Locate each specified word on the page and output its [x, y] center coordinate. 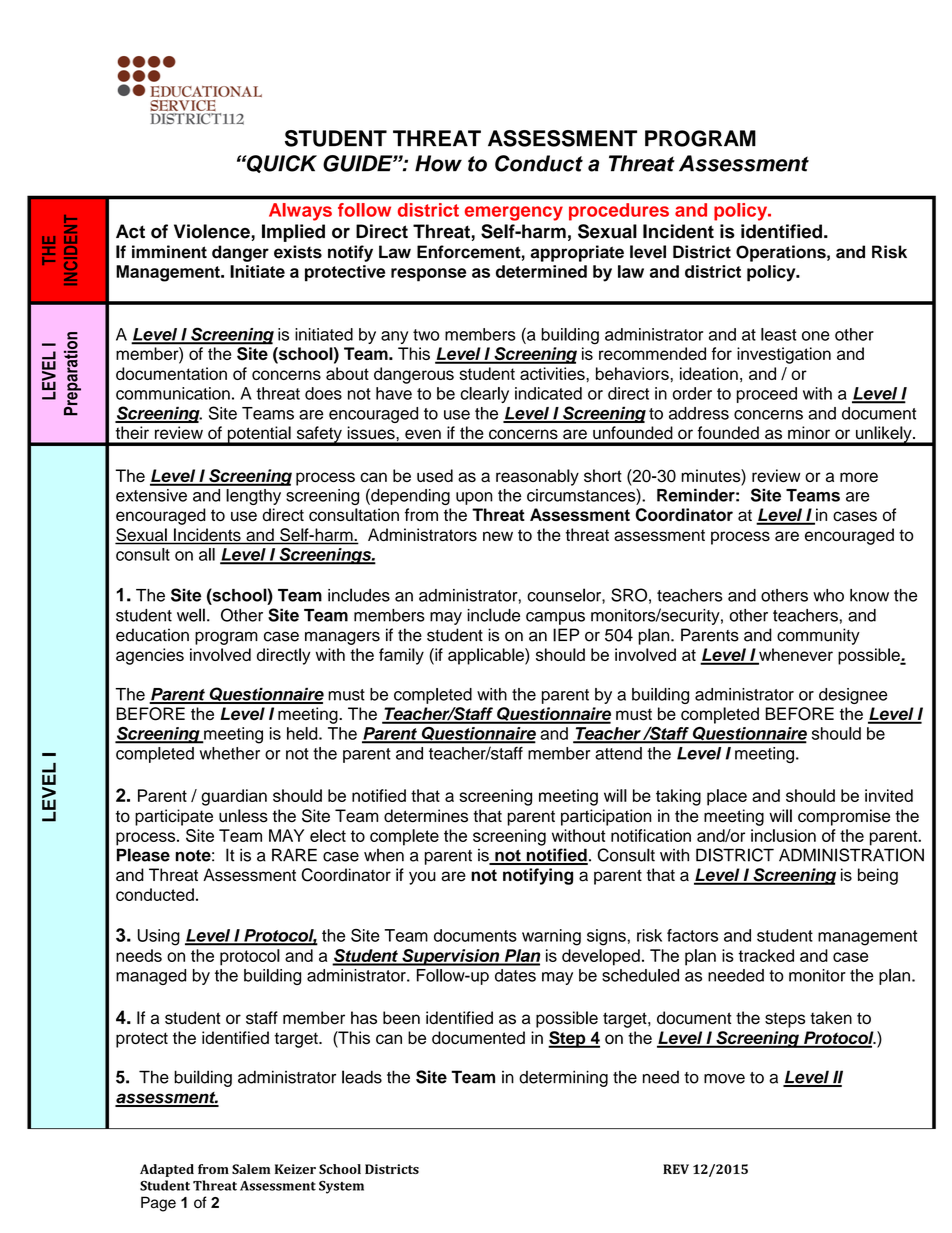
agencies [150, 656]
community [818, 636]
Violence [212, 231]
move [724, 1079]
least [779, 334]
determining [563, 1078]
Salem [251, 1169]
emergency [514, 213]
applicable [487, 656]
